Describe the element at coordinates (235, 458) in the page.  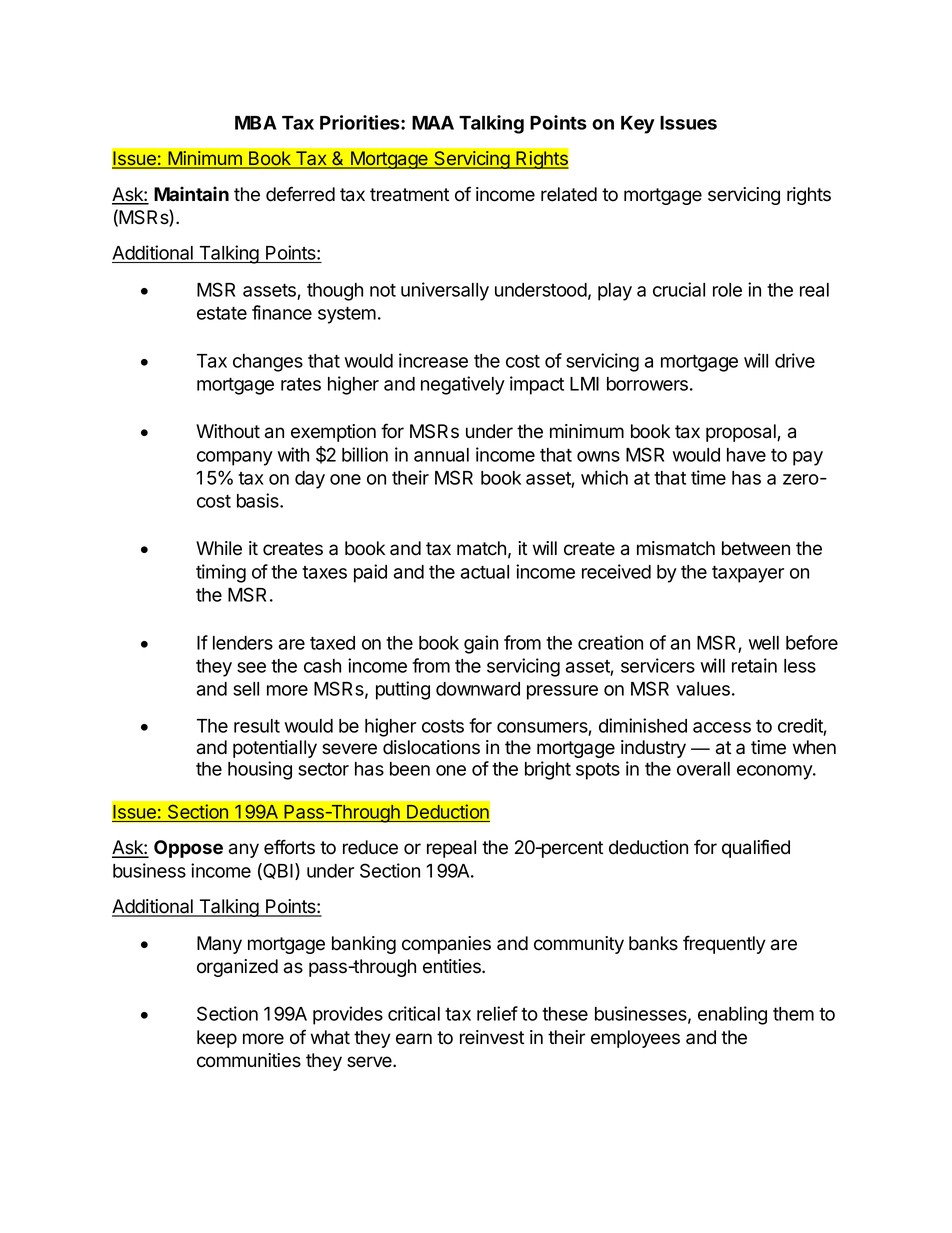
I see `company` at that location.
